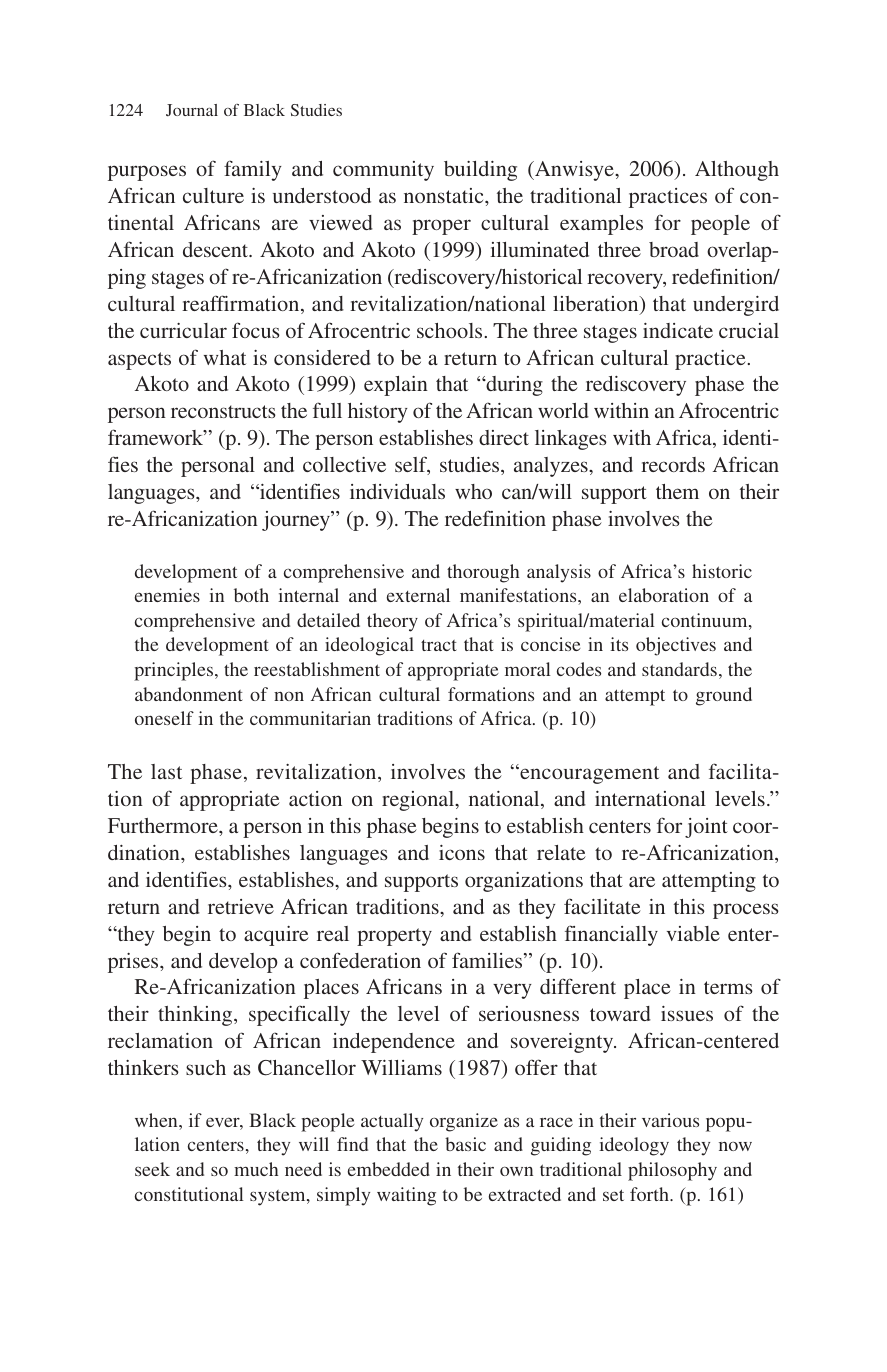 The width and height of the screenshot is (887, 1372). Describe the element at coordinates (462, 852) in the screenshot. I see `icons` at that location.
